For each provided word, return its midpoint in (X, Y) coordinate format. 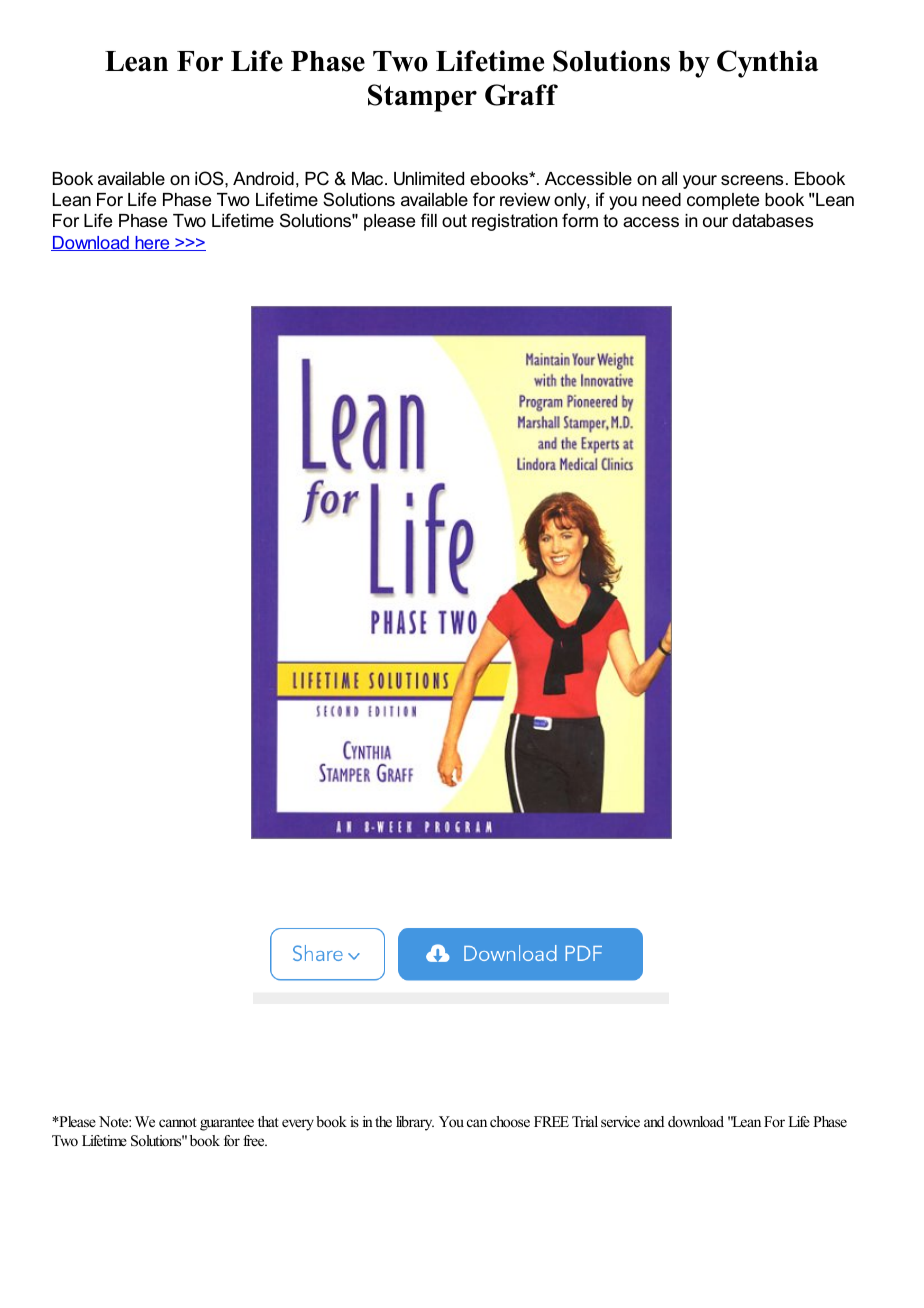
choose (510, 1121)
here (152, 243)
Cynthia (767, 64)
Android (263, 179)
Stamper (422, 98)
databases (772, 221)
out (454, 220)
